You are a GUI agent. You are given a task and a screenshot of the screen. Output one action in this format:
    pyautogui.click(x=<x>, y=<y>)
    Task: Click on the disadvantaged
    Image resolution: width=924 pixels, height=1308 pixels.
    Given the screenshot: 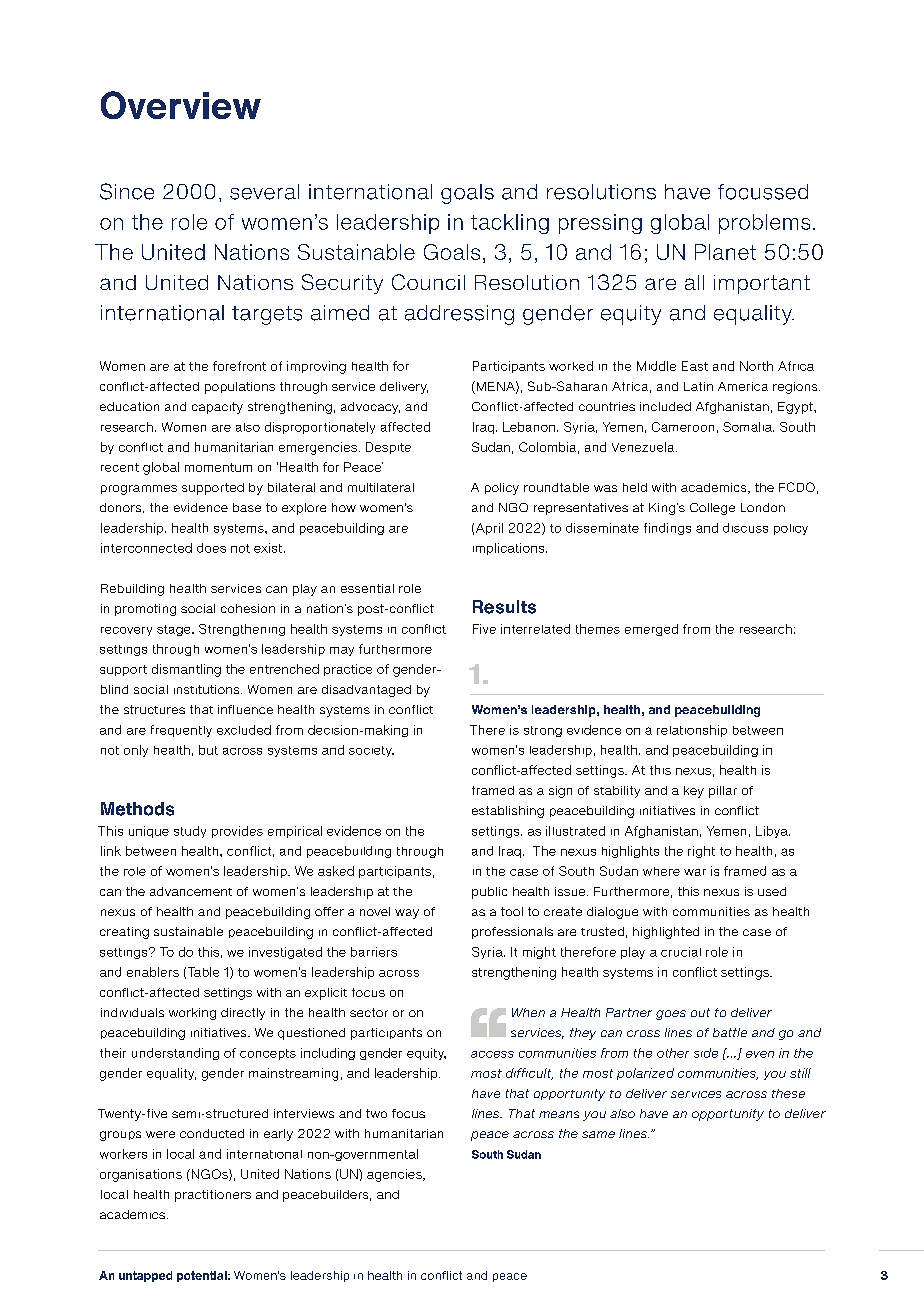 What is the action you would take?
    pyautogui.click(x=366, y=691)
